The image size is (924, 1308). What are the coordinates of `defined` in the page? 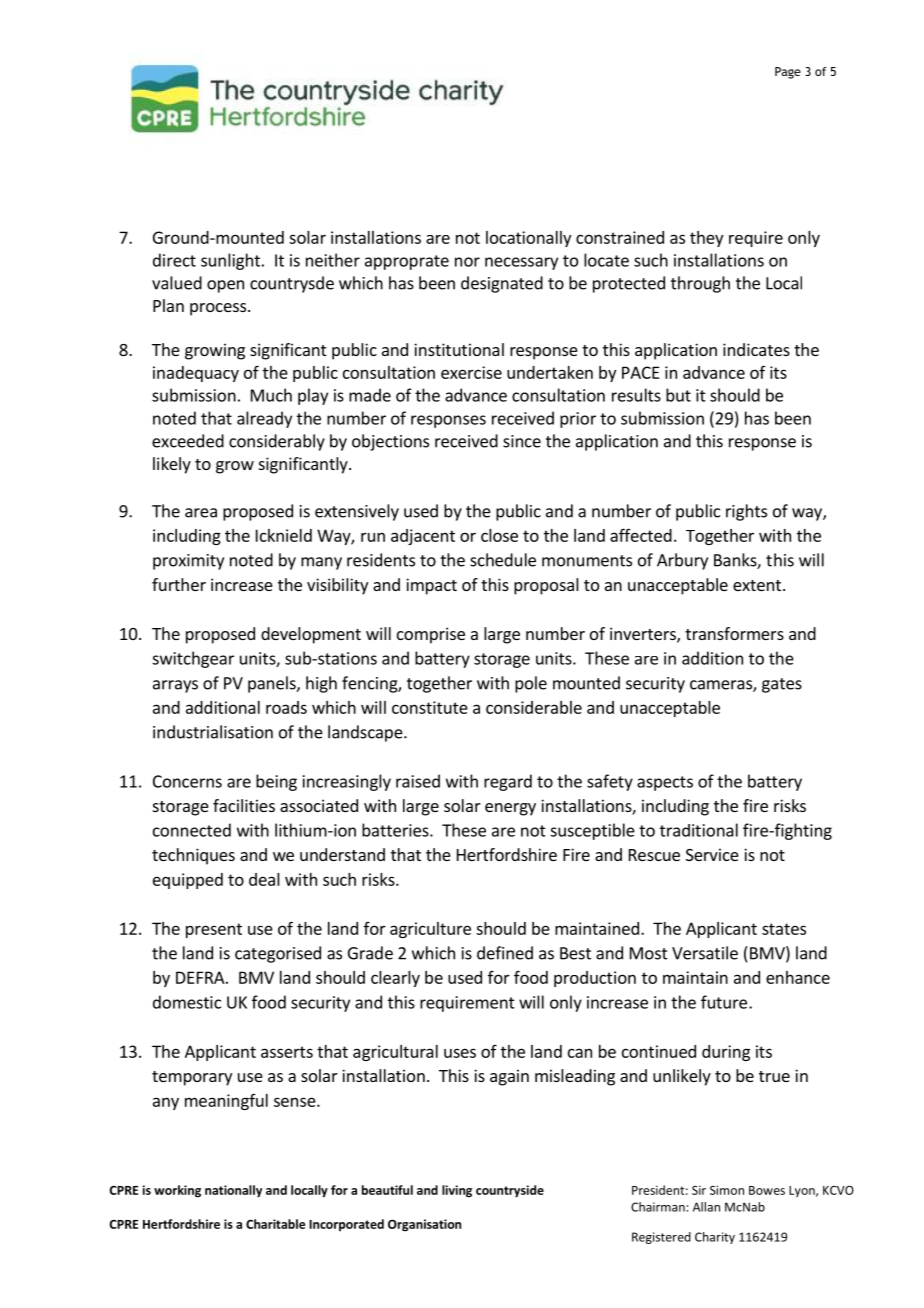 It's located at (505, 953).
